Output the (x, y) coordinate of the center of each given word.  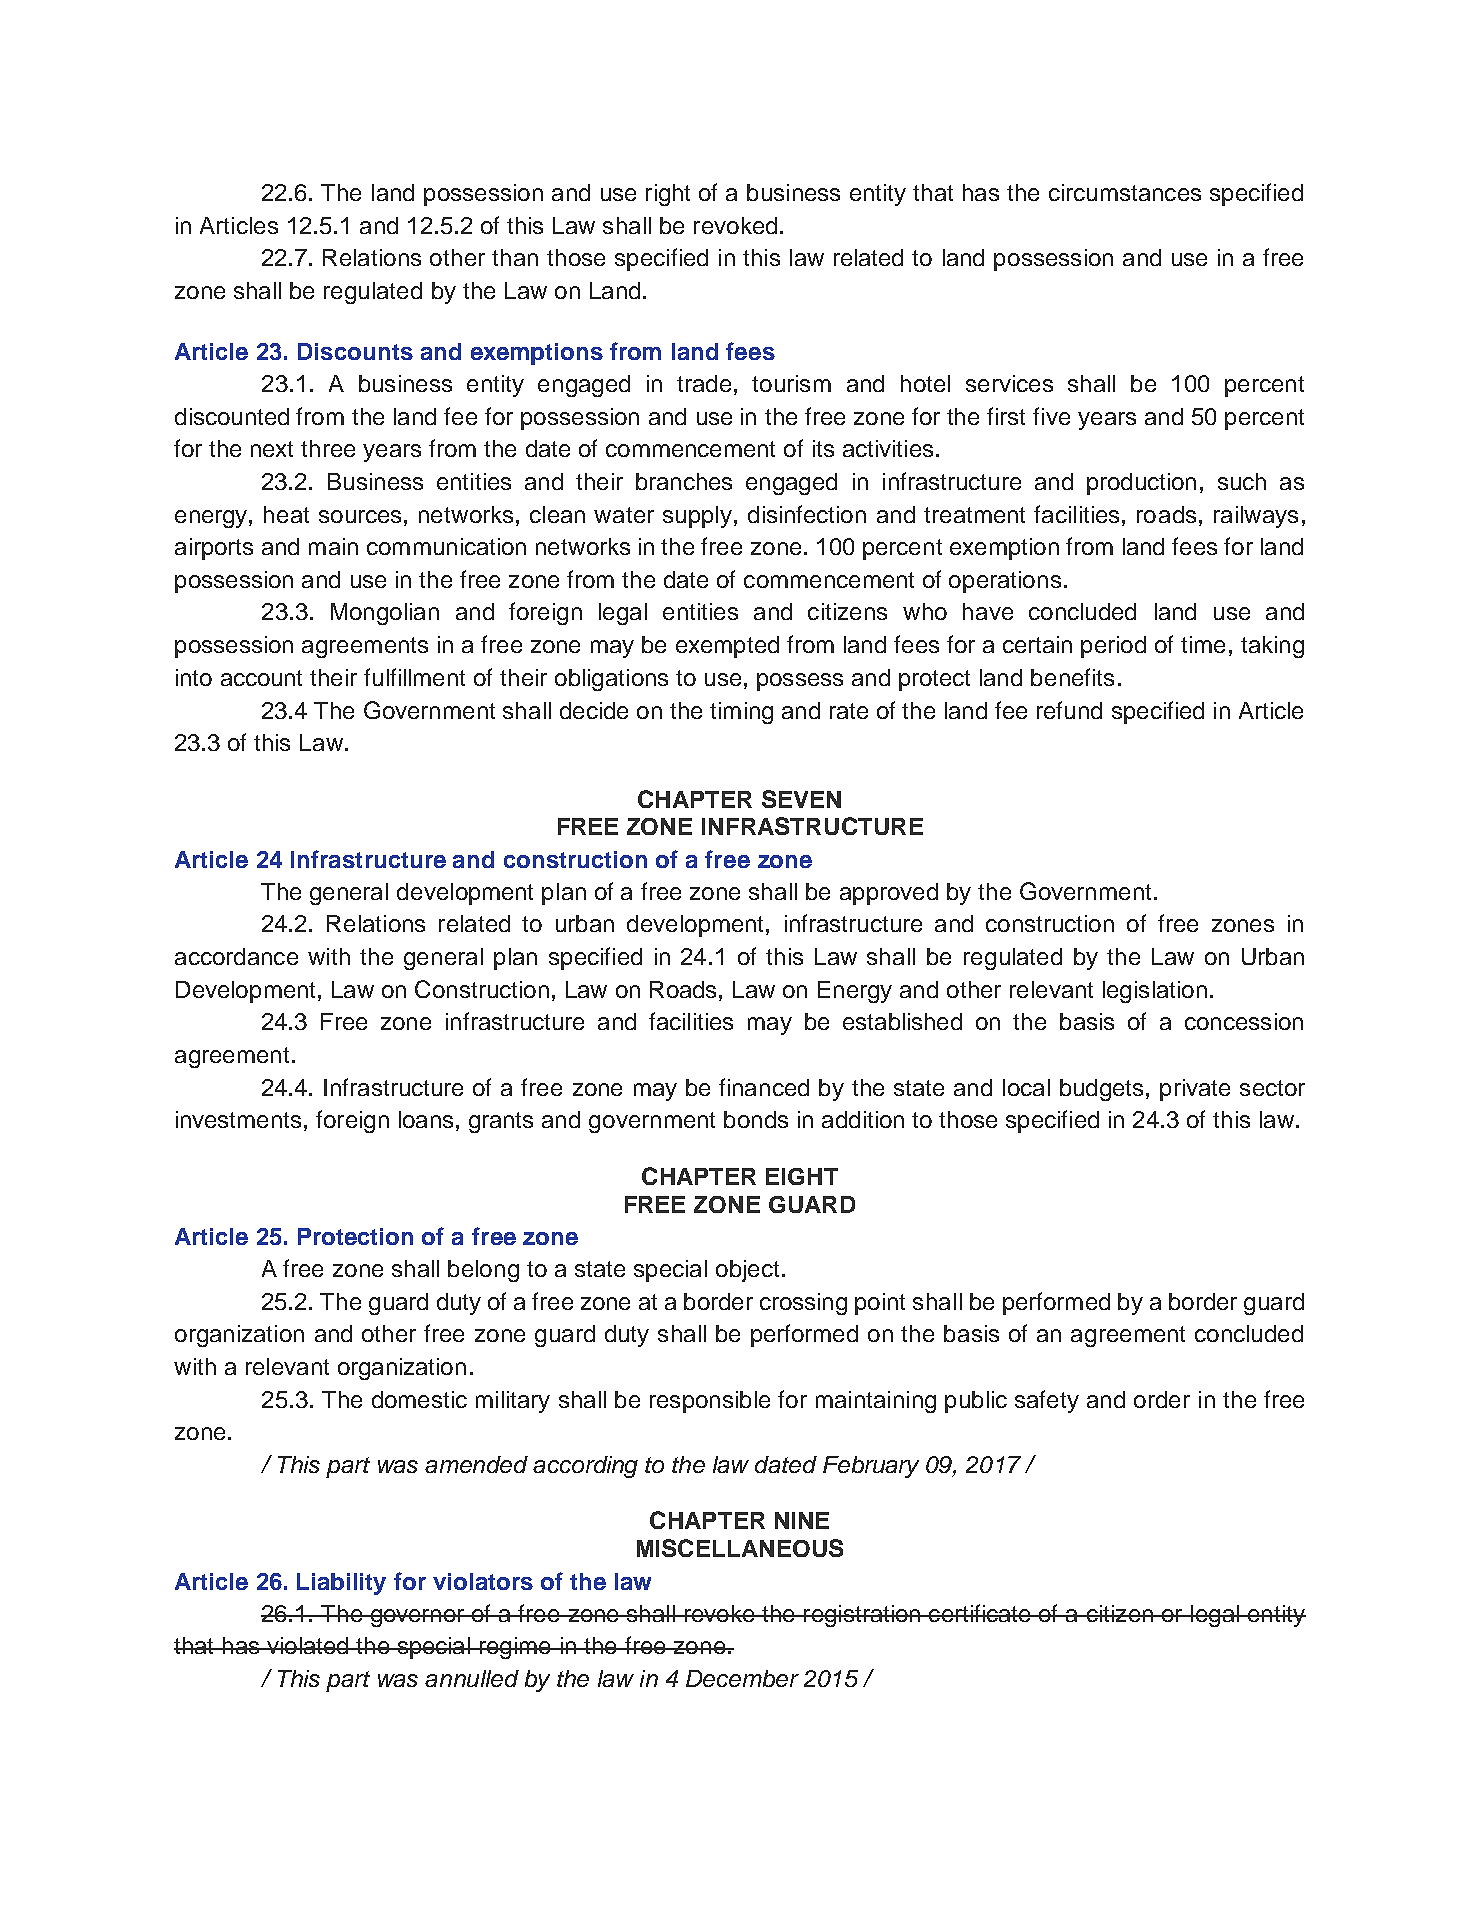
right (668, 195)
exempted (727, 647)
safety (1047, 1401)
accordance (236, 956)
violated (307, 1645)
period (1113, 647)
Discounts (355, 351)
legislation (1155, 992)
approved (889, 894)
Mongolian (385, 614)
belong (483, 1271)
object (747, 1271)
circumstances (1125, 192)
